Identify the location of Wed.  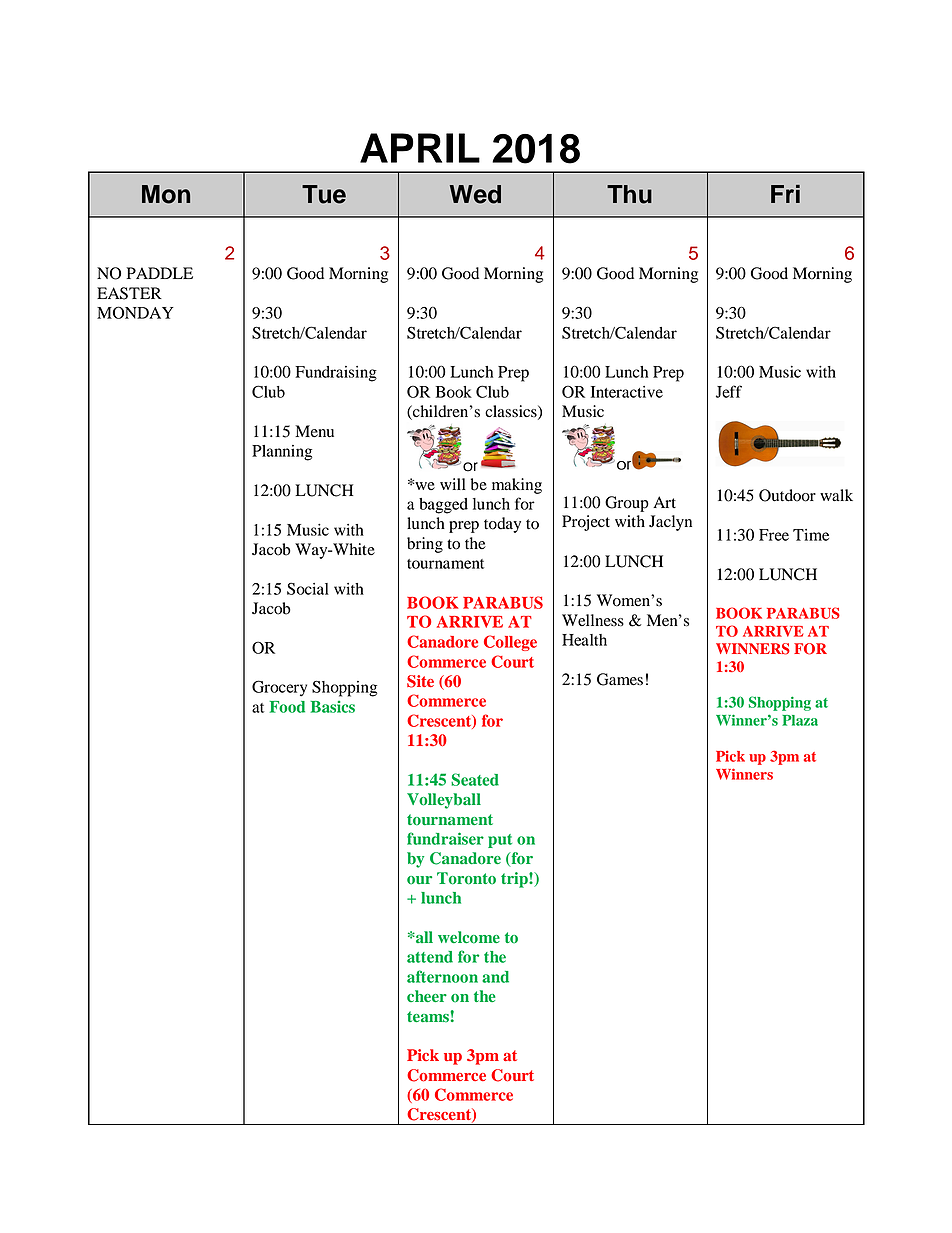
(475, 194).
